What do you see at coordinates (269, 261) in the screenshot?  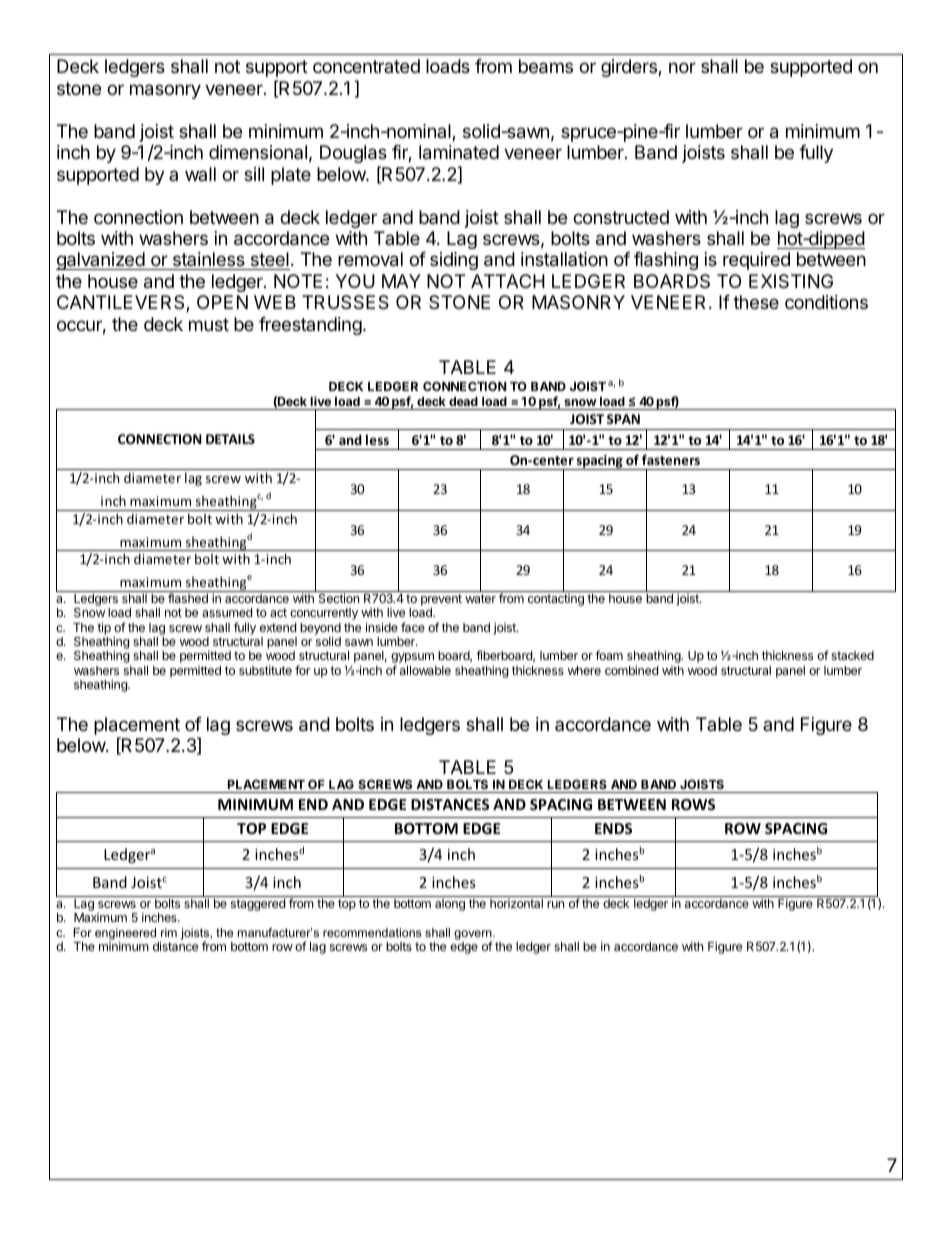 I see `steel` at bounding box center [269, 261].
